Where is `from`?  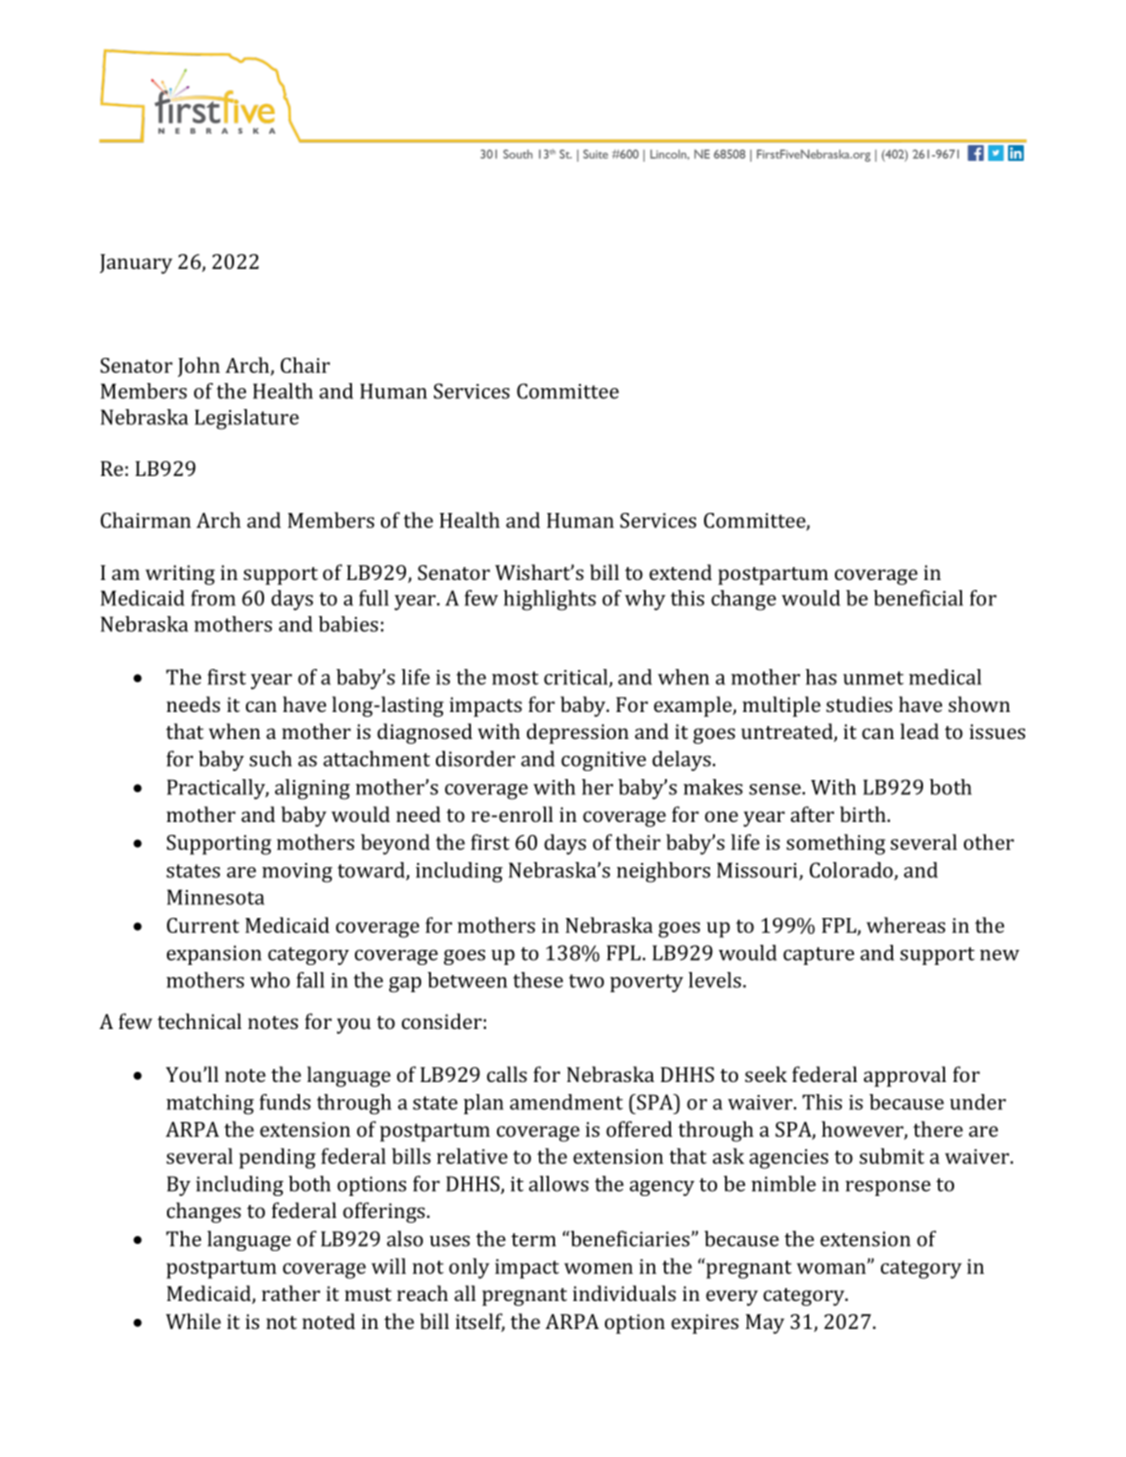
from is located at coordinates (213, 598).
